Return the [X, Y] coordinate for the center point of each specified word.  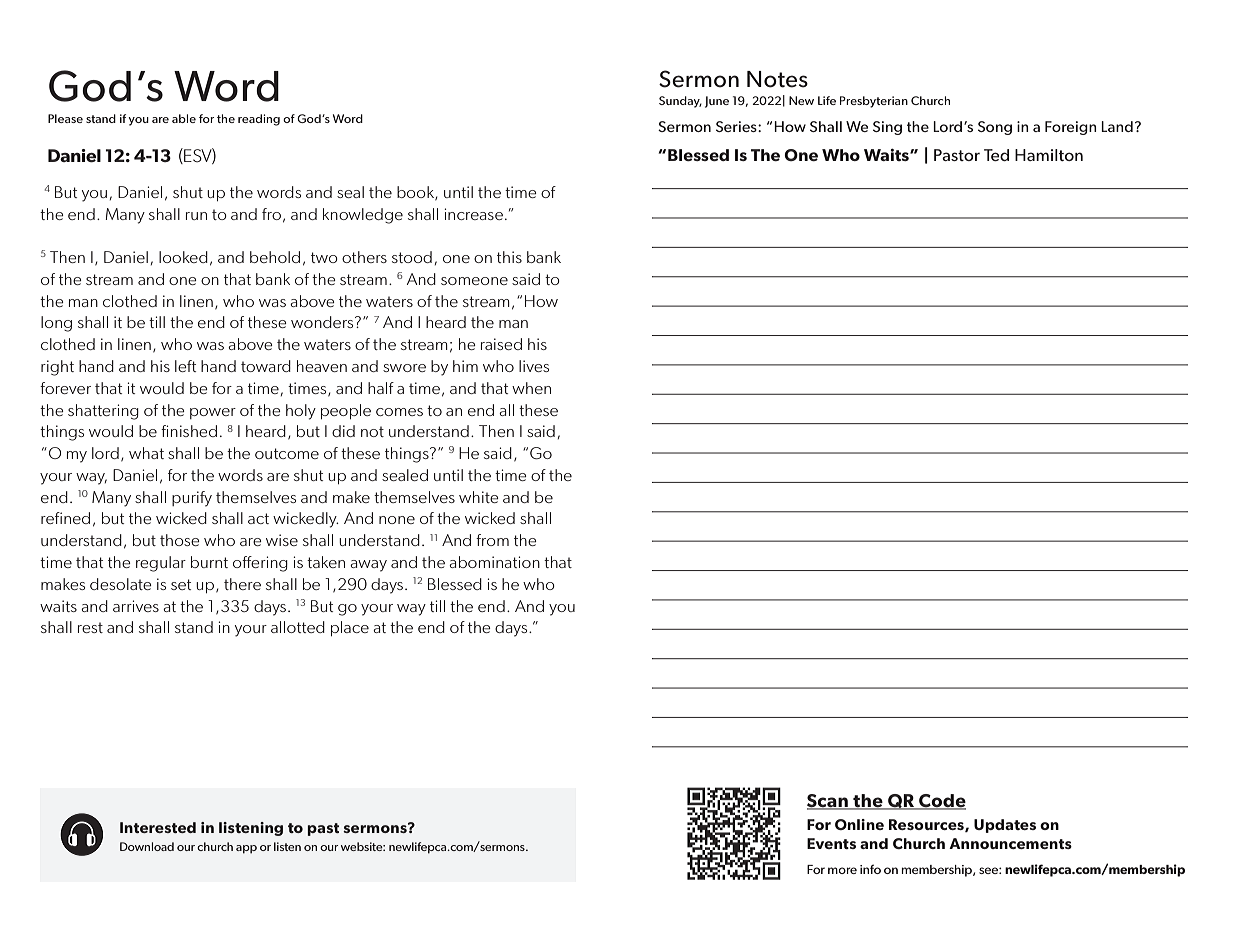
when [531, 388]
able [184, 118]
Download [147, 846]
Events [831, 843]
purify [192, 499]
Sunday [680, 102]
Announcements [1010, 843]
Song [995, 128]
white [479, 497]
